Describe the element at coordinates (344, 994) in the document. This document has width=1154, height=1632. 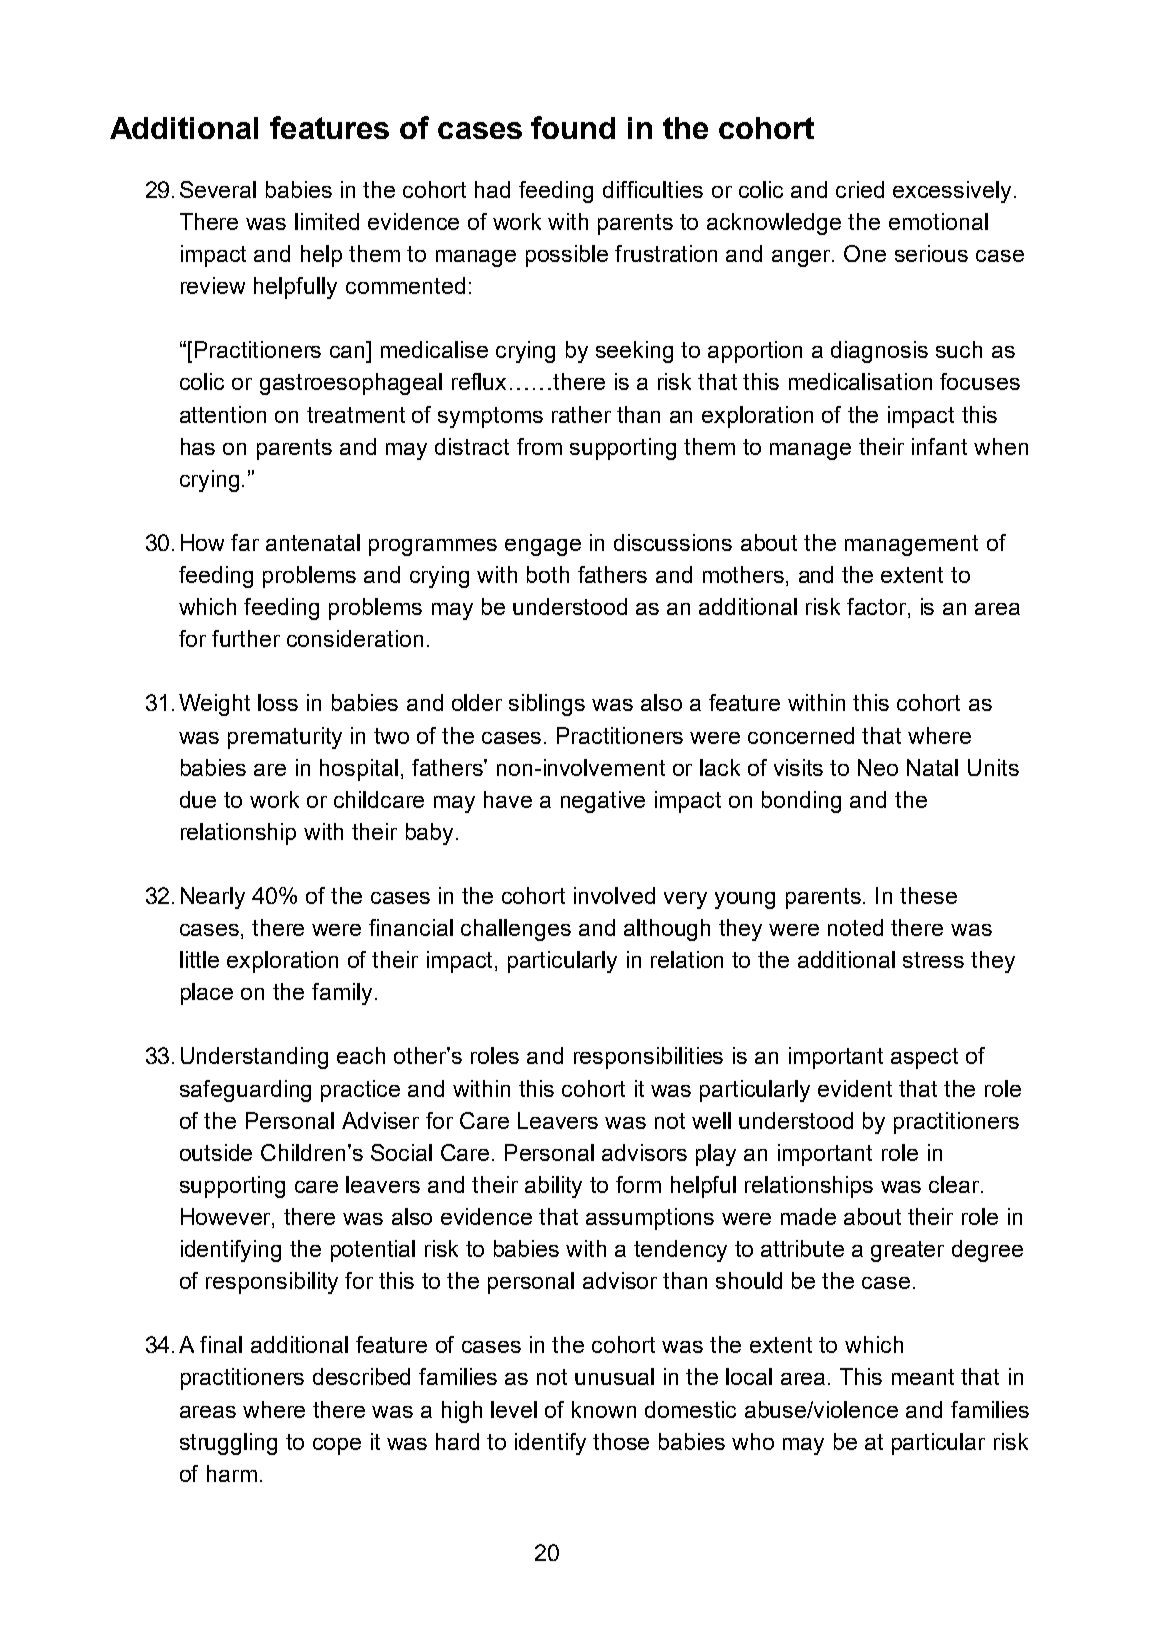
I see `family` at that location.
